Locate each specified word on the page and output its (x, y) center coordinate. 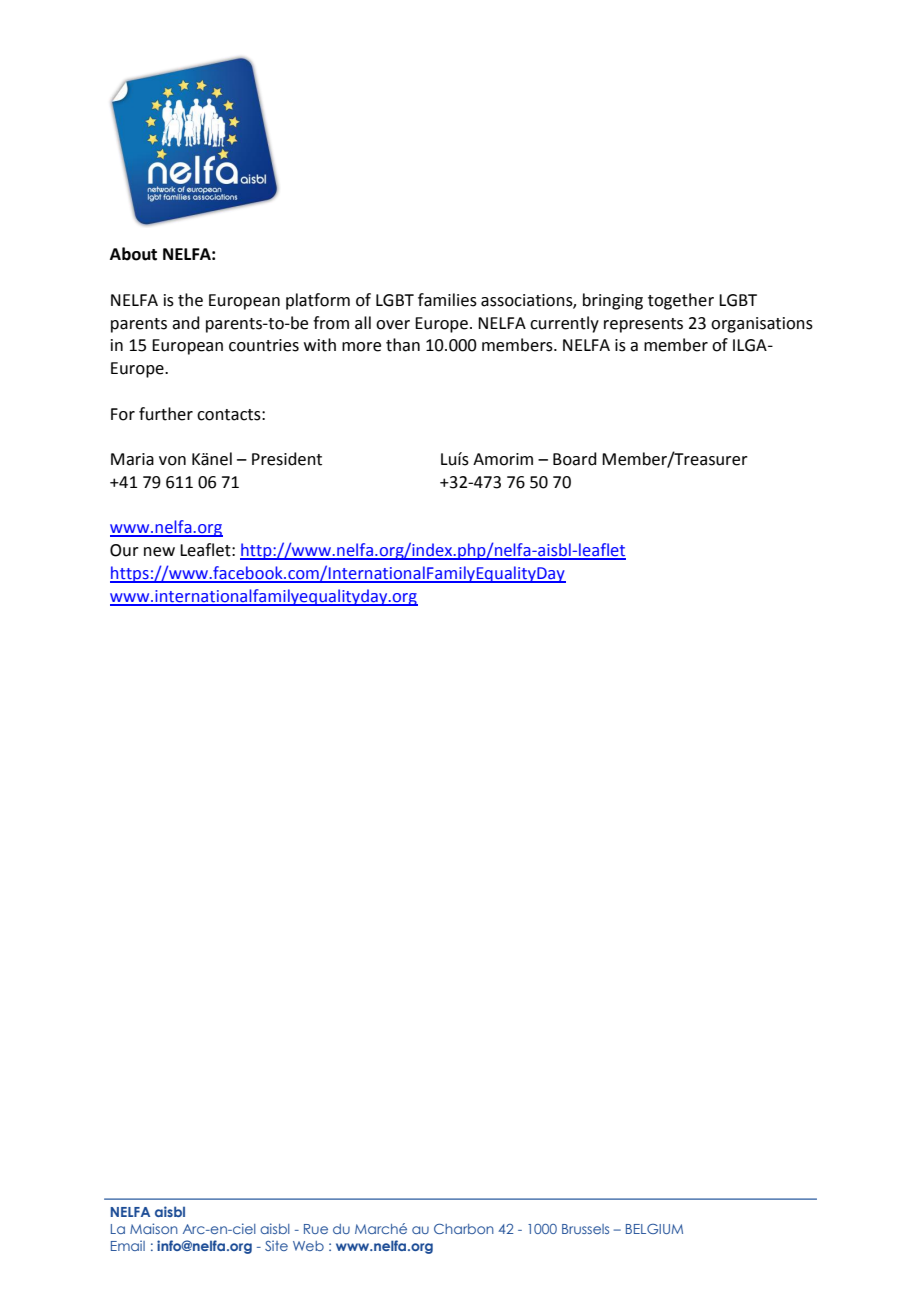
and (186, 323)
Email (128, 1245)
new (159, 552)
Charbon (464, 1228)
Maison (154, 1228)
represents (643, 325)
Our (124, 550)
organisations (762, 325)
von (172, 461)
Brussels (585, 1229)
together (681, 301)
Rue (316, 1229)
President (287, 459)
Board (575, 459)
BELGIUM (654, 1229)
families (447, 300)
